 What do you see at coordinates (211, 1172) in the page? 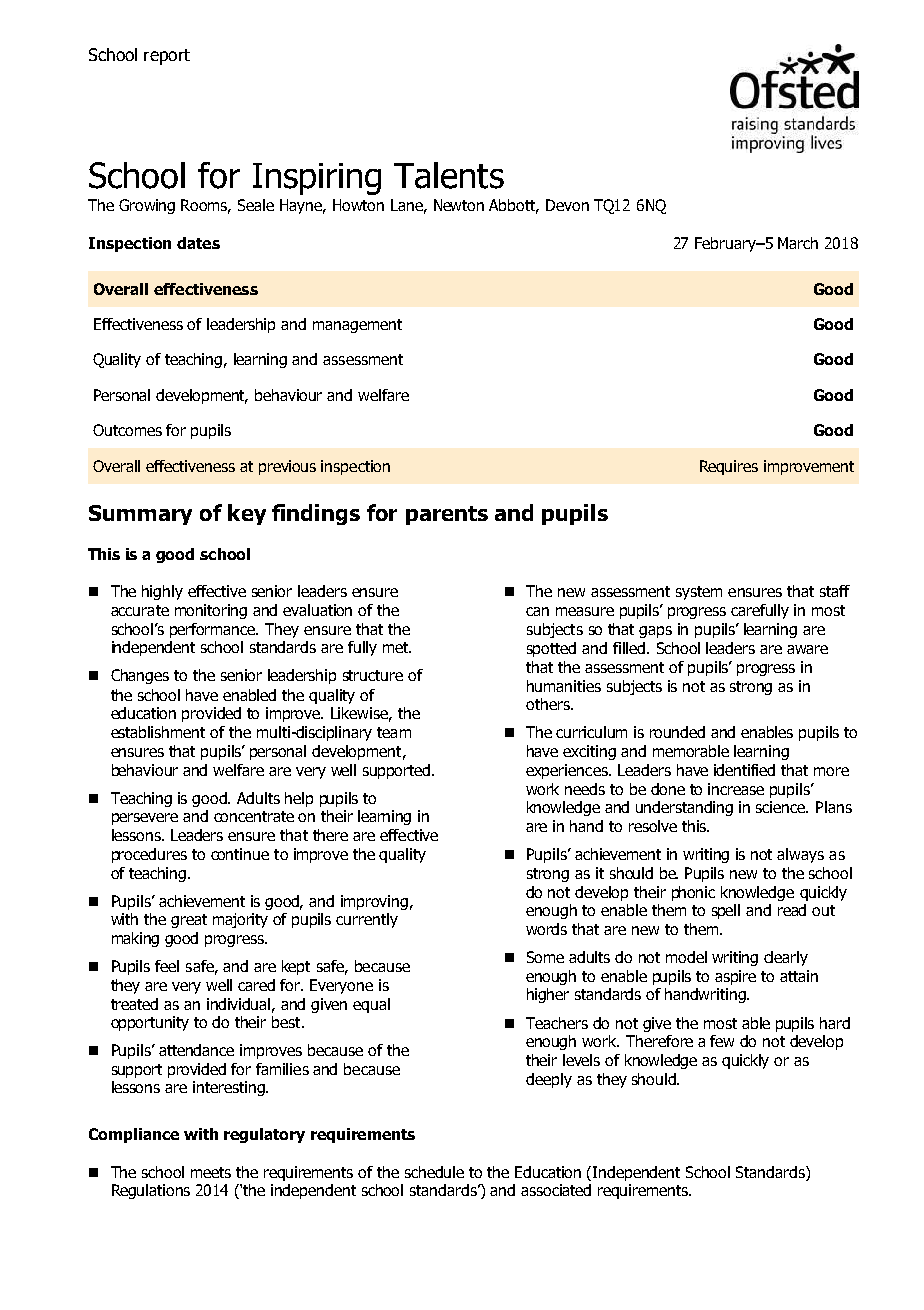
I see `meets` at bounding box center [211, 1172].
